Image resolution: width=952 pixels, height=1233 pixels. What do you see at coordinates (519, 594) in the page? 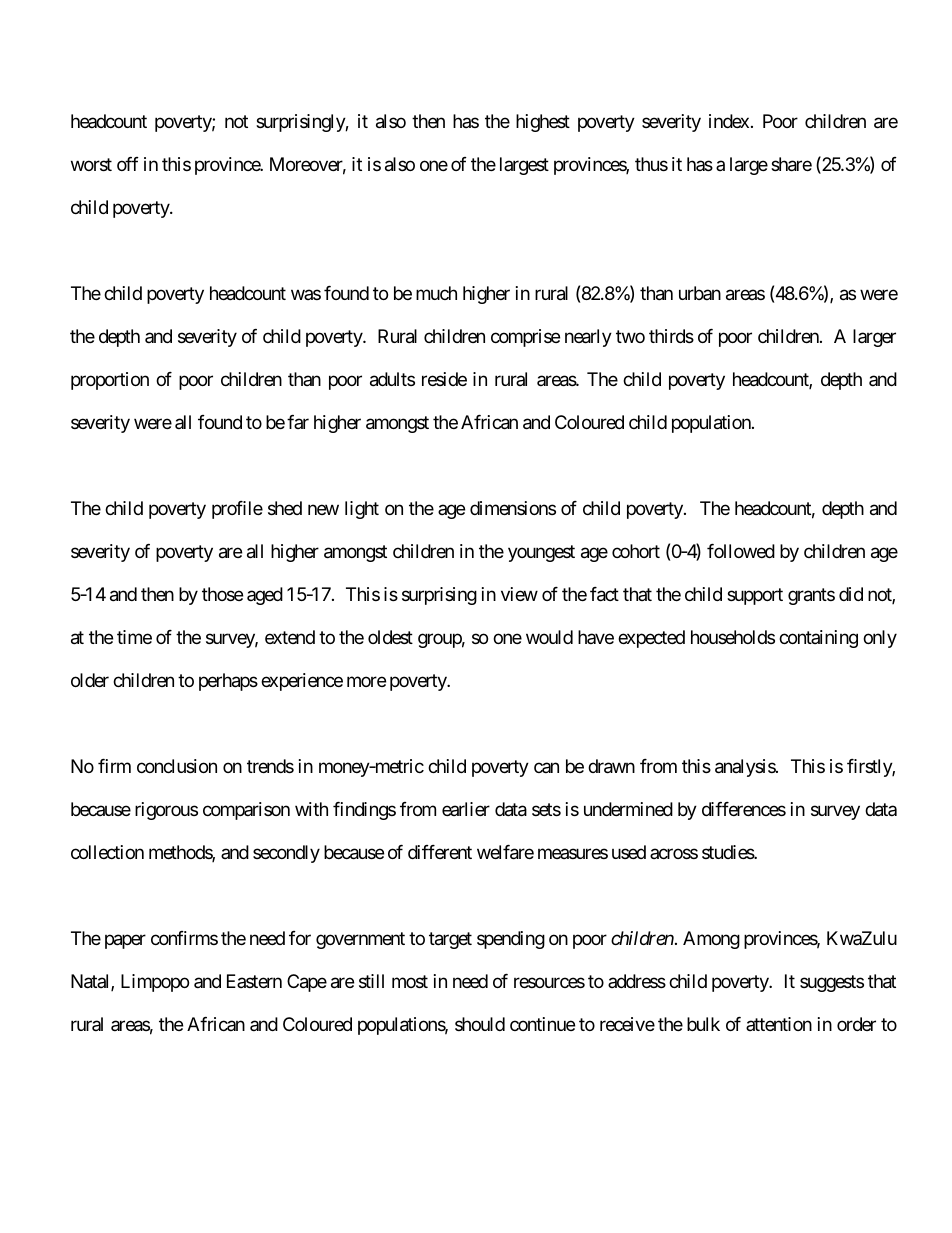
I see `view` at bounding box center [519, 594].
